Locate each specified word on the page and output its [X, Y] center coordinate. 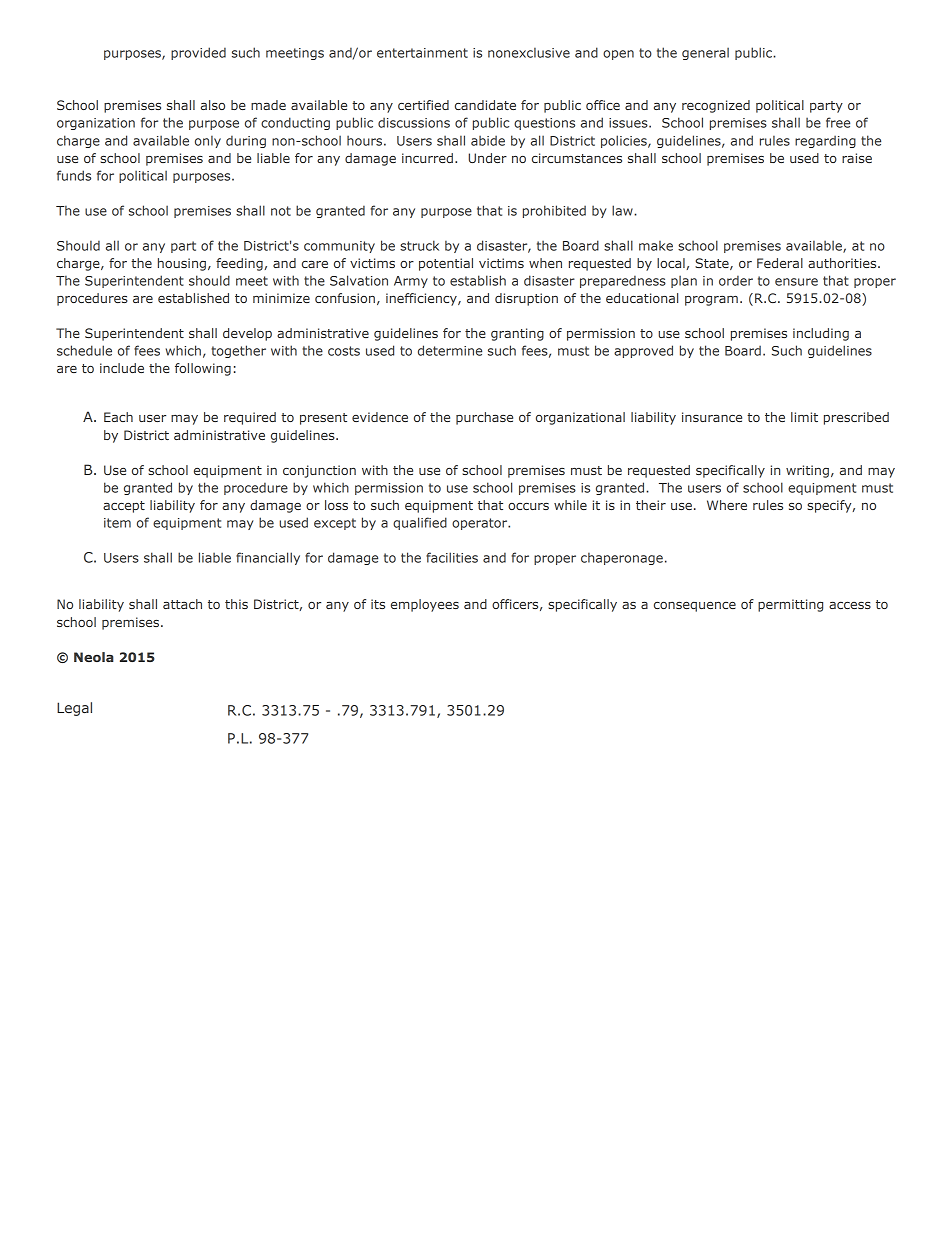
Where [727, 505]
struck [419, 245]
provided [198, 53]
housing [182, 264]
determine [450, 350]
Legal [74, 709]
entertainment [422, 53]
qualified [420, 523]
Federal [780, 263]
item [117, 523]
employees [425, 605]
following [203, 369]
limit [804, 417]
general [705, 53]
